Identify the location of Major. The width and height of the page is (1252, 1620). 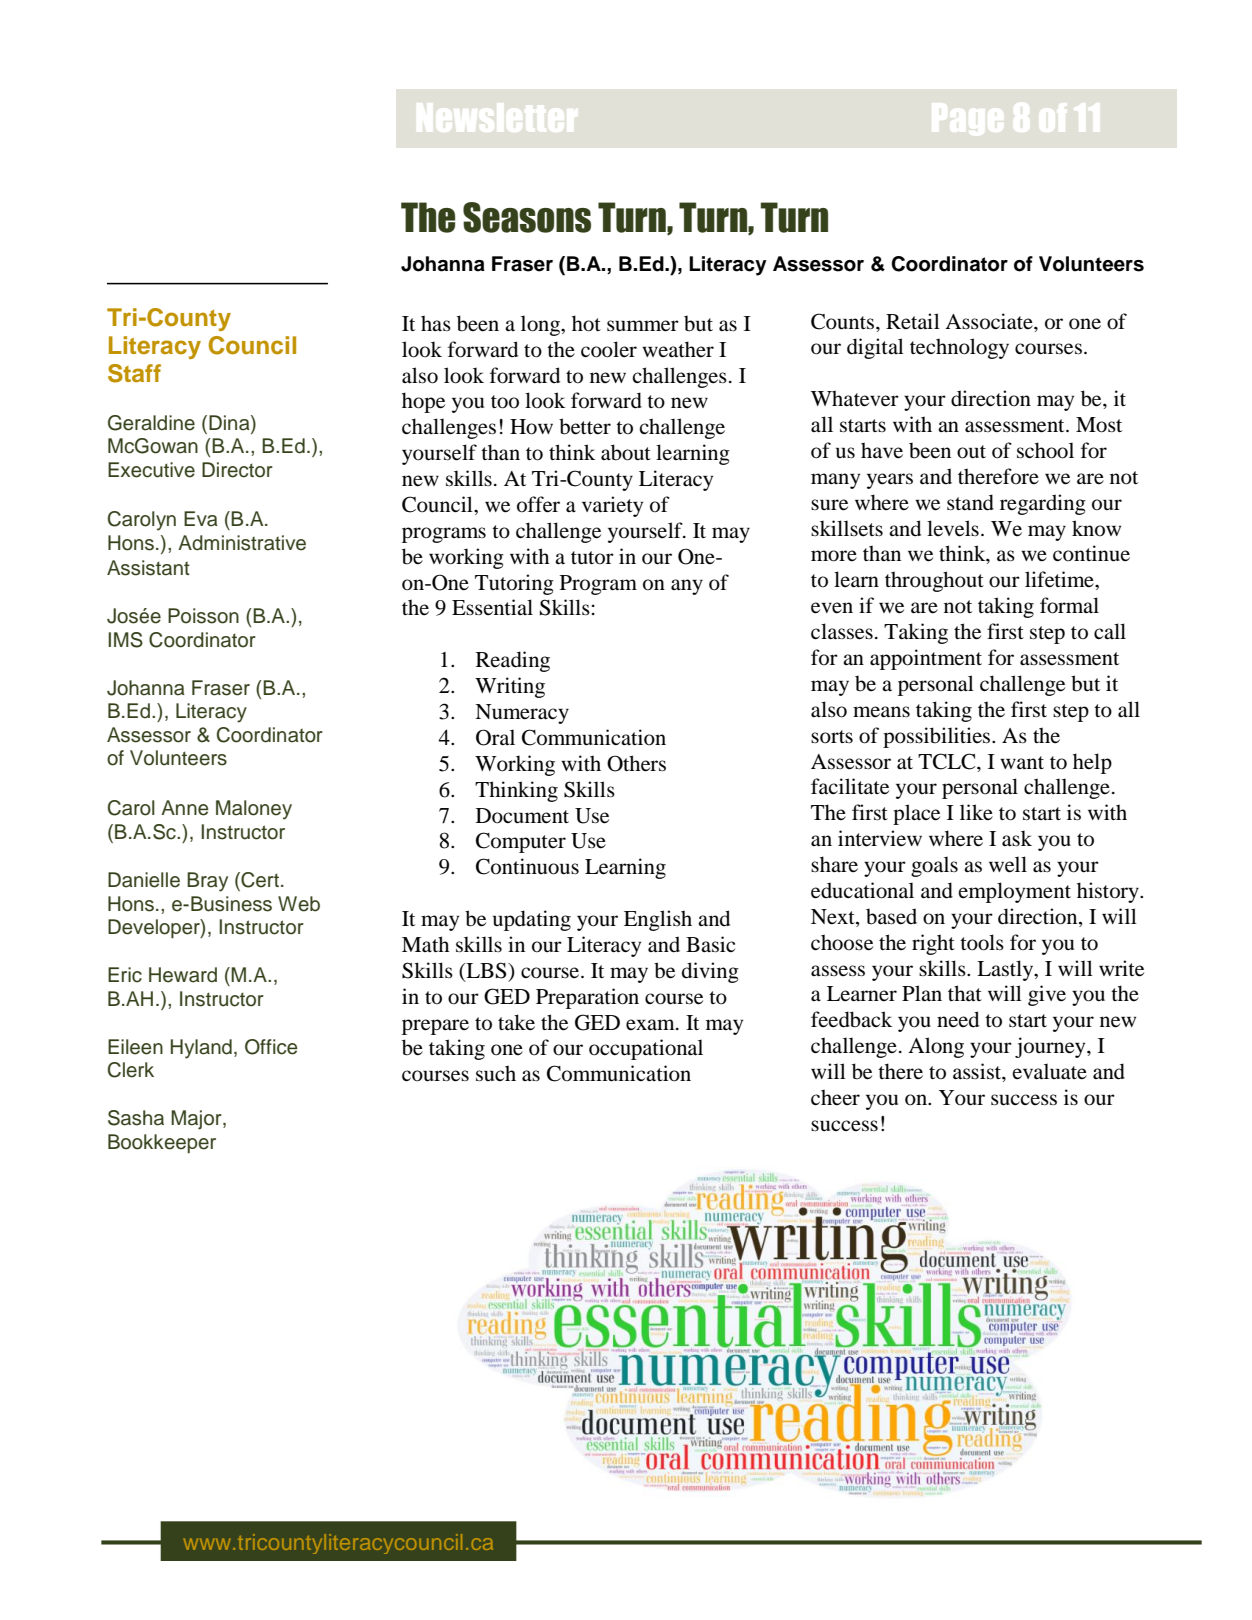
(197, 1120).
